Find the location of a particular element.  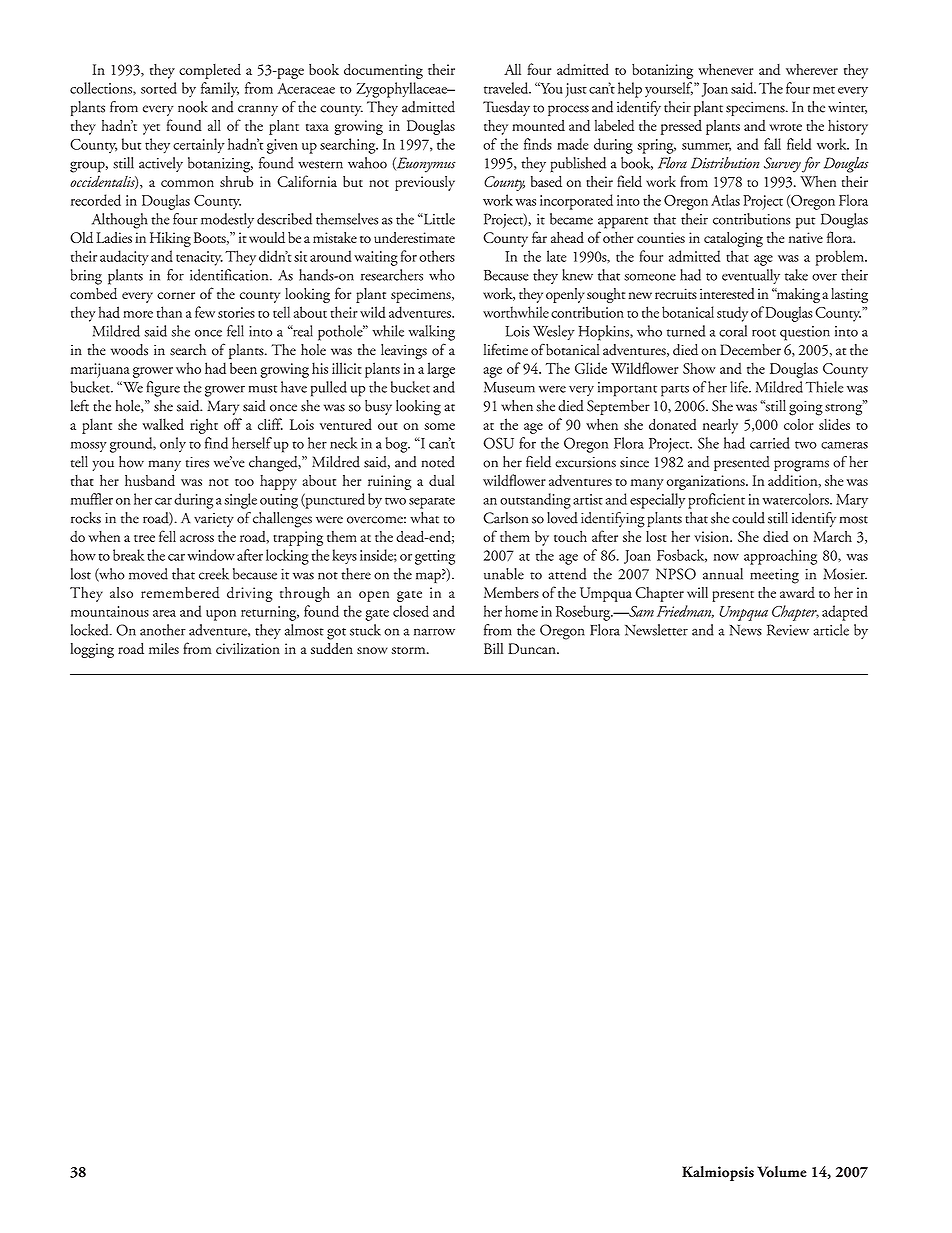

narrow is located at coordinates (434, 632).
